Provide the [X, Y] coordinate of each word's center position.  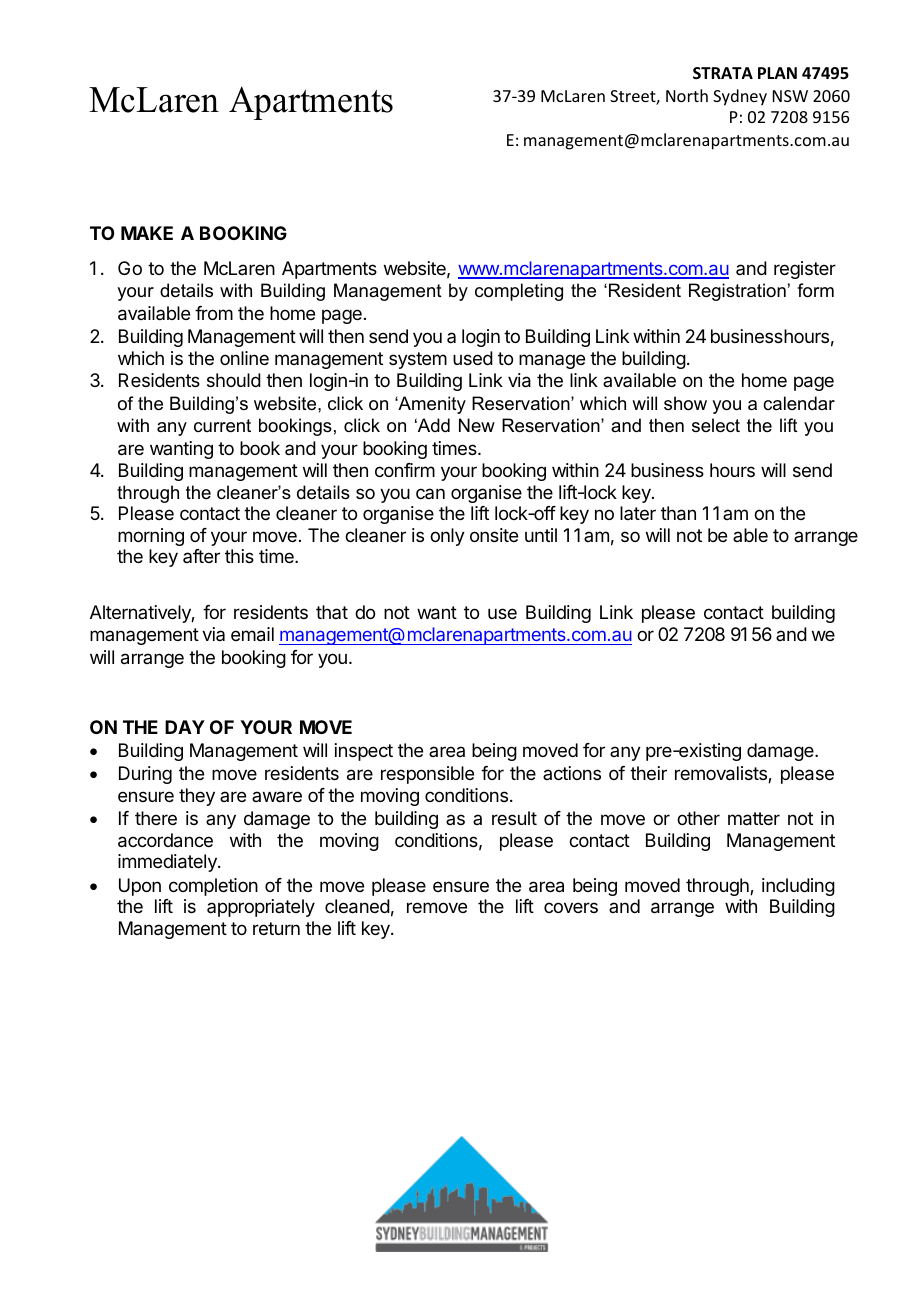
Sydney [740, 97]
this [239, 556]
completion [213, 887]
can [430, 493]
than [678, 513]
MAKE [147, 233]
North [687, 95]
